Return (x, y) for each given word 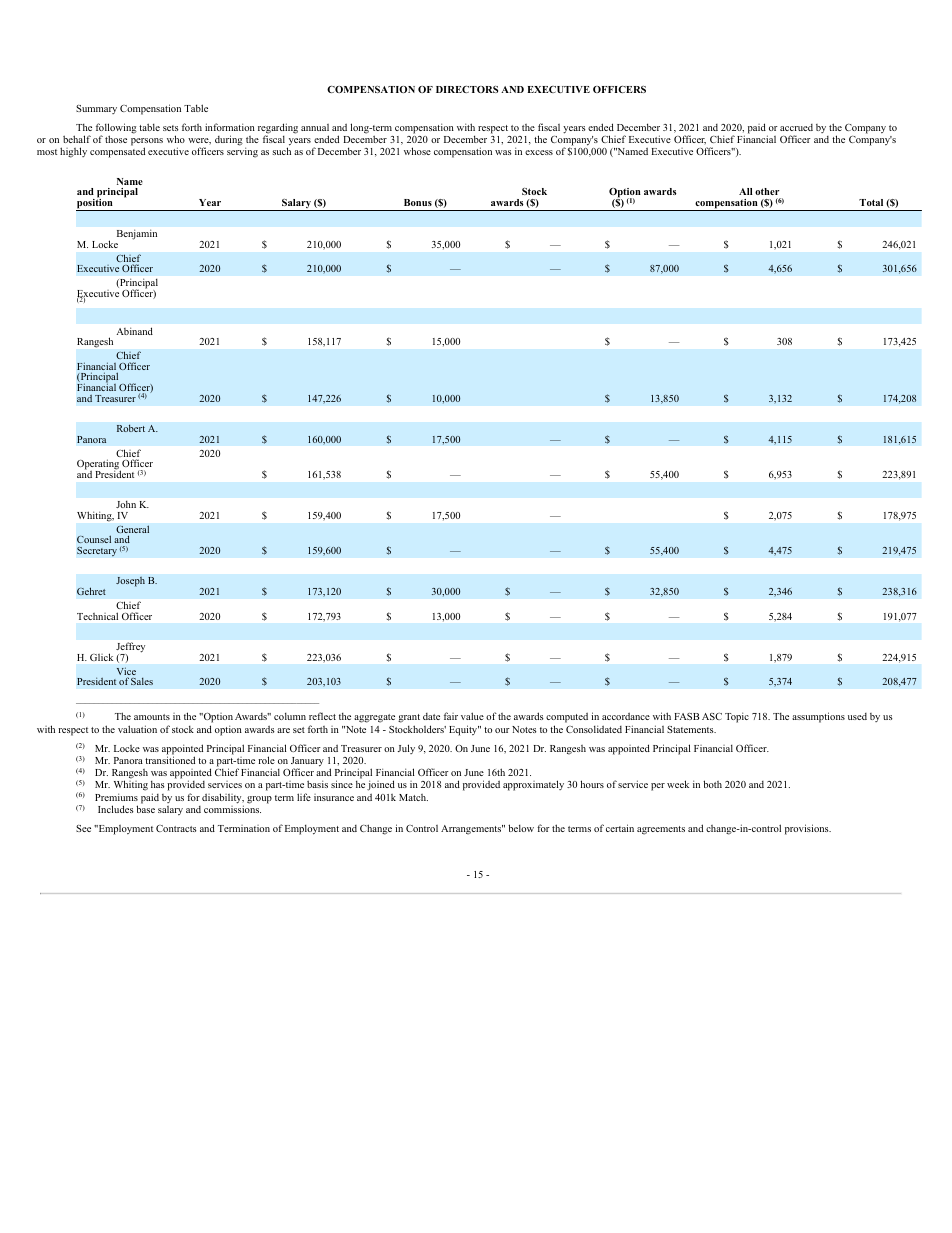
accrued (796, 127)
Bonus (418, 202)
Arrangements (472, 830)
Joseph (130, 582)
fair (451, 716)
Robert (131, 428)
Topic (737, 717)
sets (171, 128)
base (145, 809)
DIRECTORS (467, 89)
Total (871, 202)
